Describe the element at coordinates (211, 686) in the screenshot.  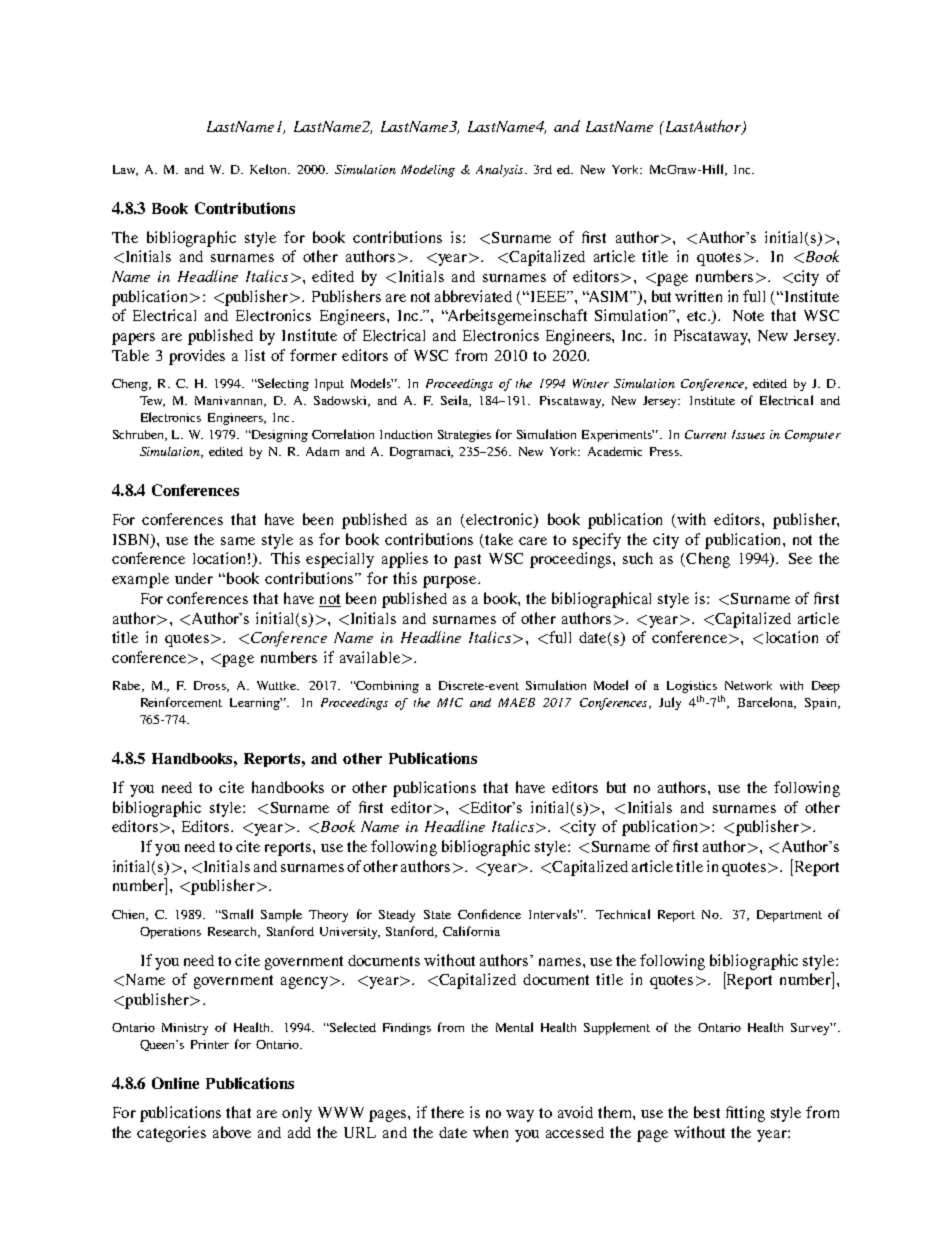
I see `Dross` at that location.
